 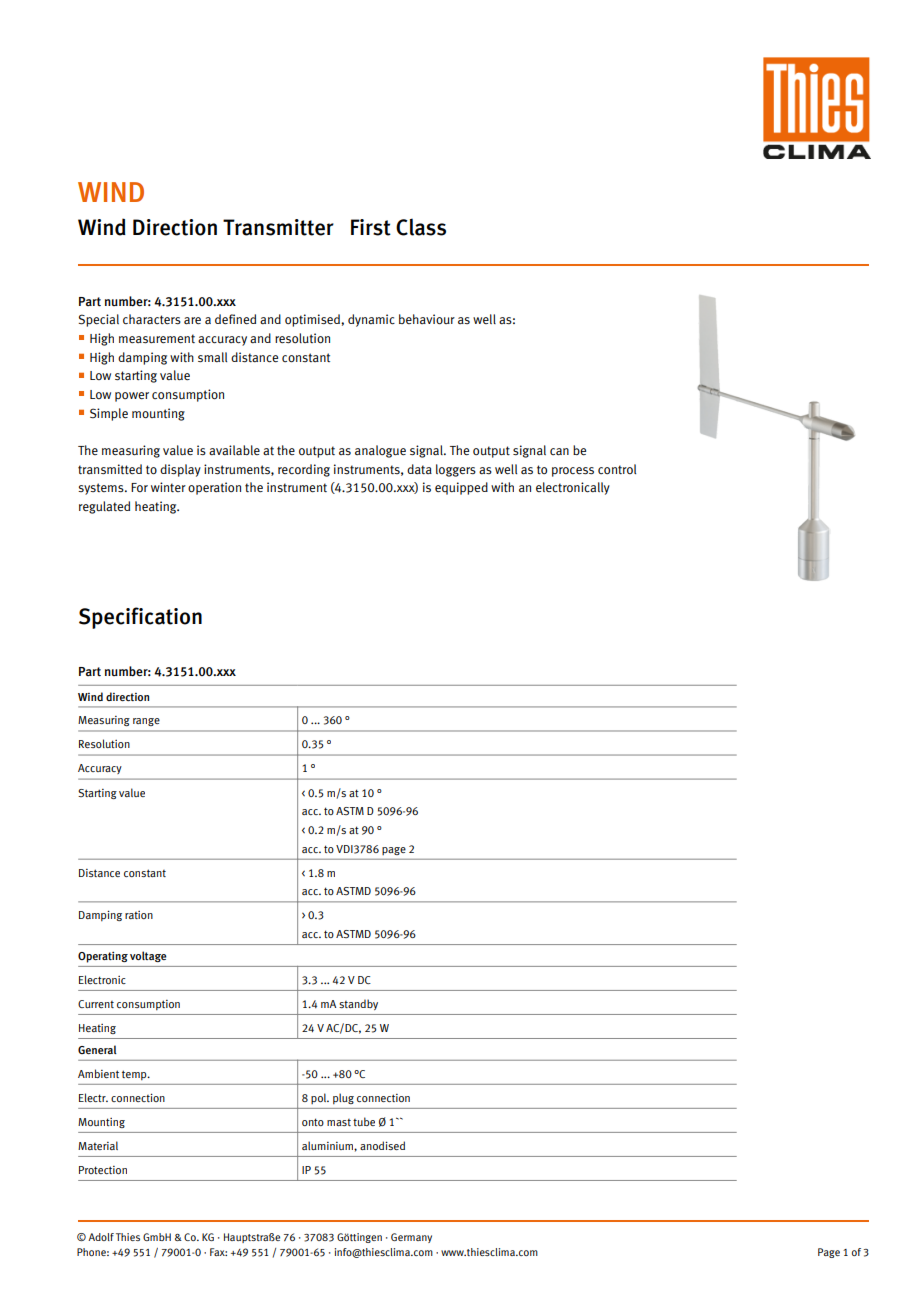 What do you see at coordinates (140, 618) in the page?
I see `Specification` at bounding box center [140, 618].
